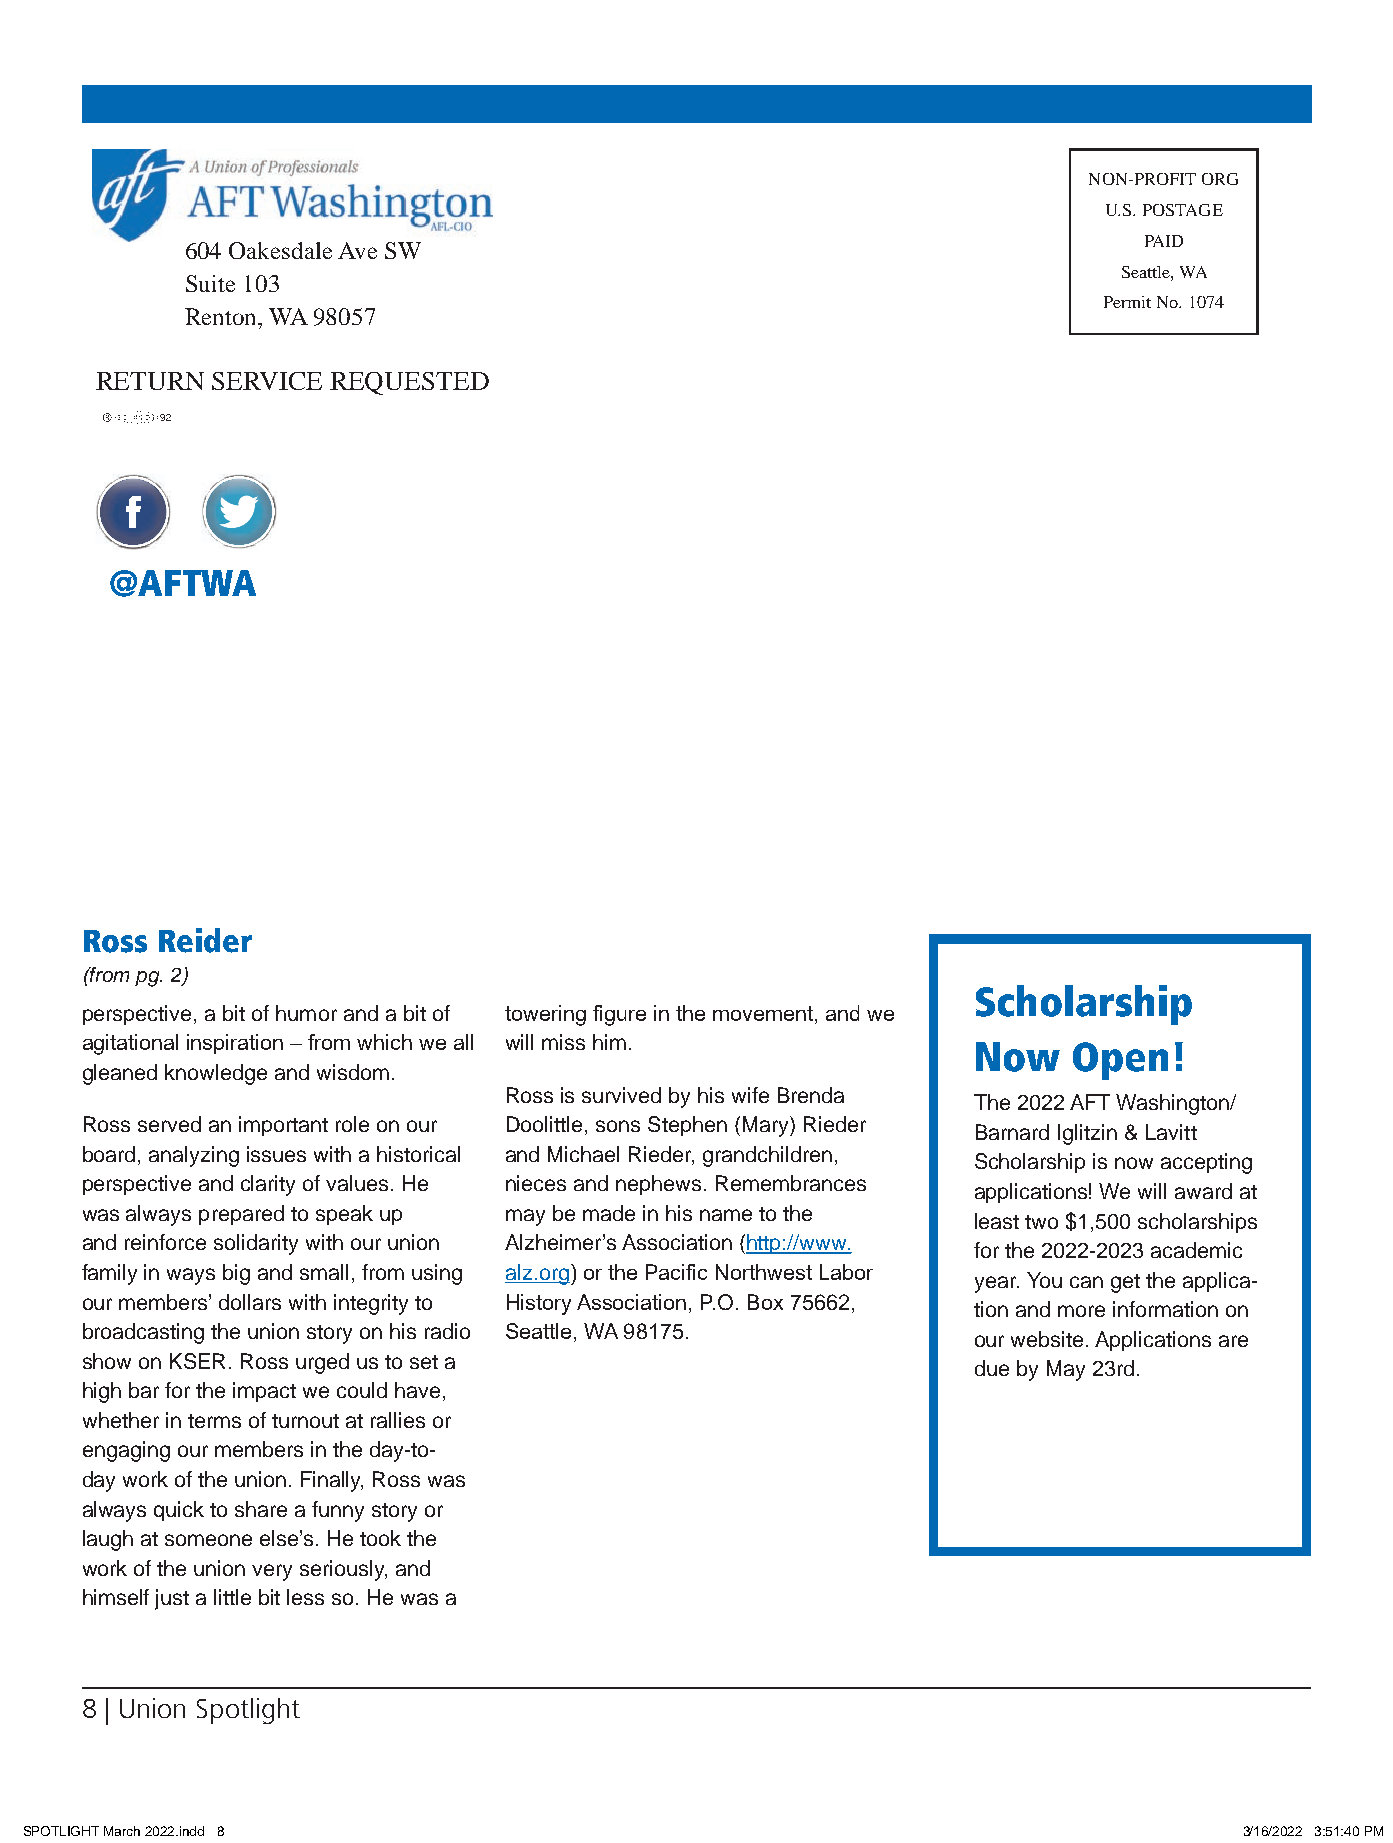 The width and height of the document is (1393, 1843). What do you see at coordinates (1127, 302) in the document?
I see `Permit` at bounding box center [1127, 302].
